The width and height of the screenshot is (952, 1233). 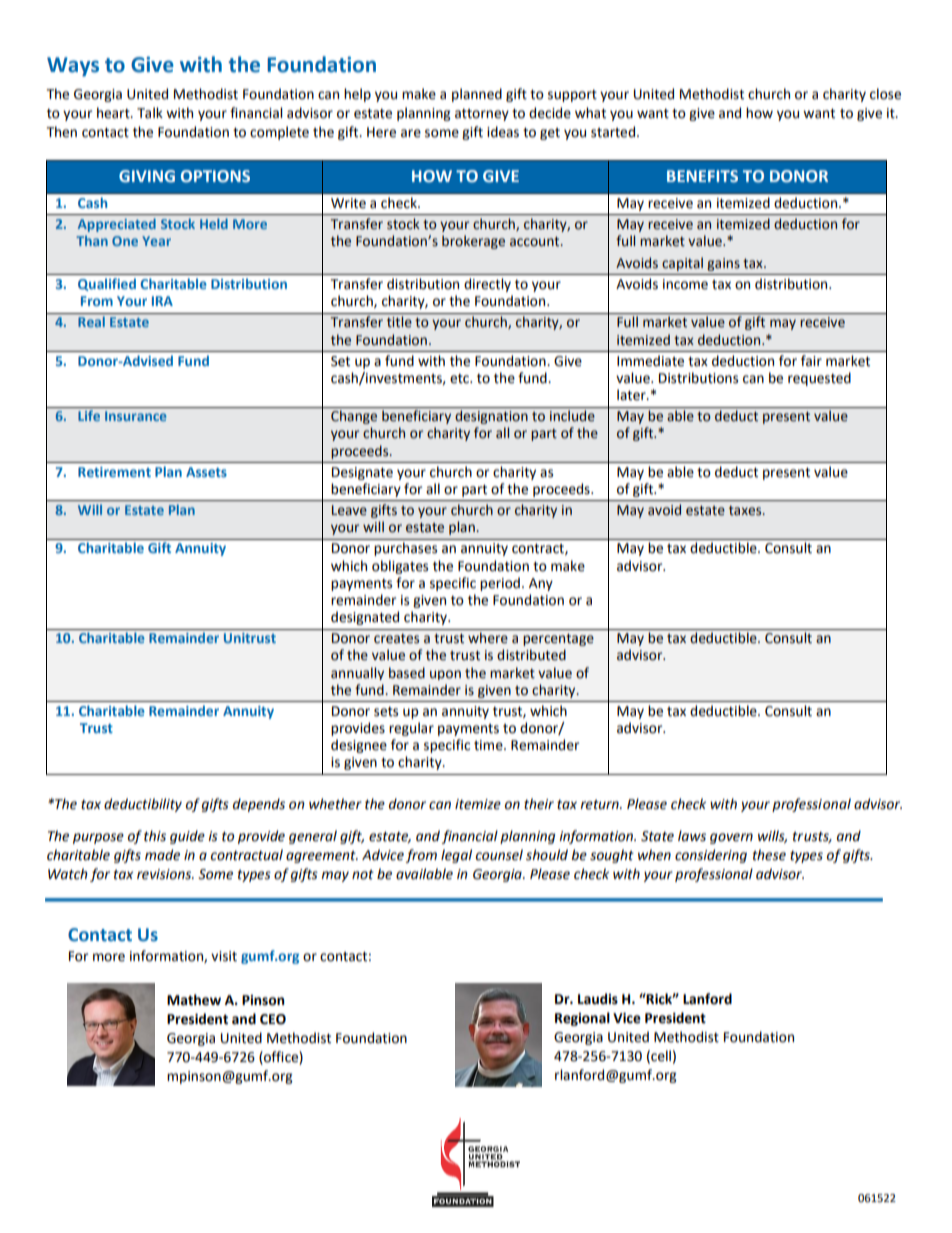 I want to click on Retirement, so click(x=114, y=472).
